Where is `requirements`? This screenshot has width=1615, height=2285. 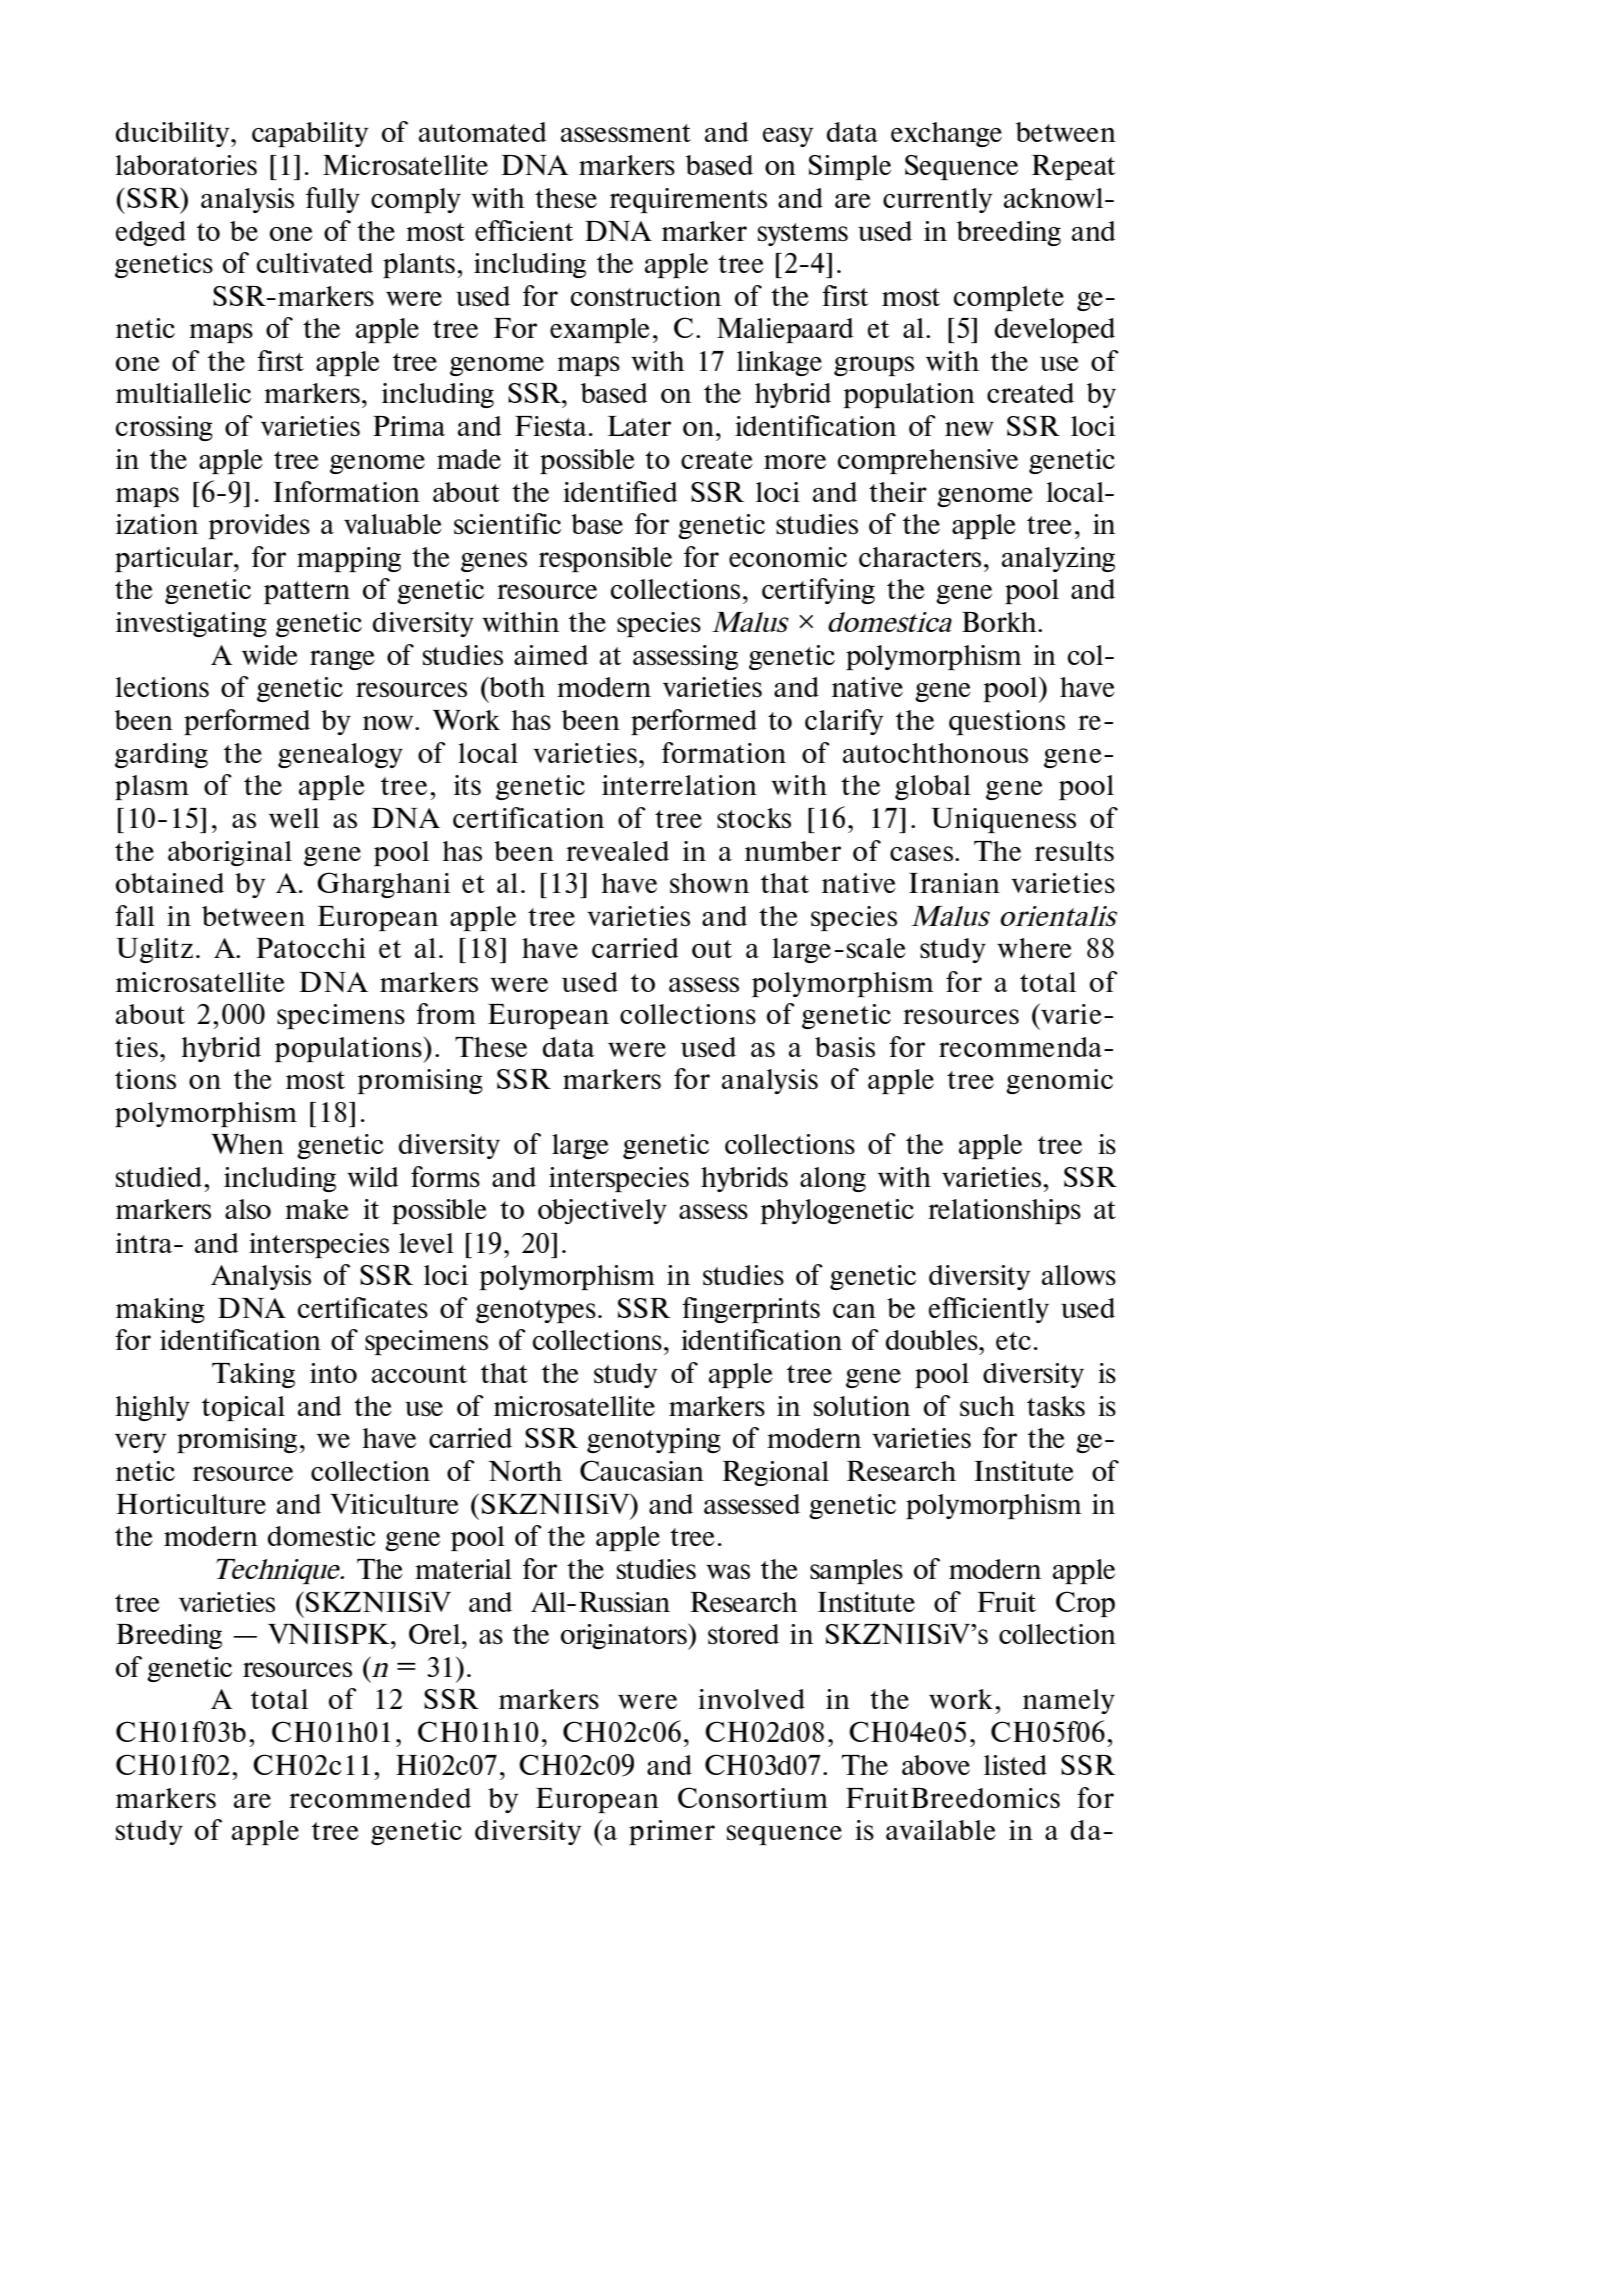
requirements is located at coordinates (688, 200).
